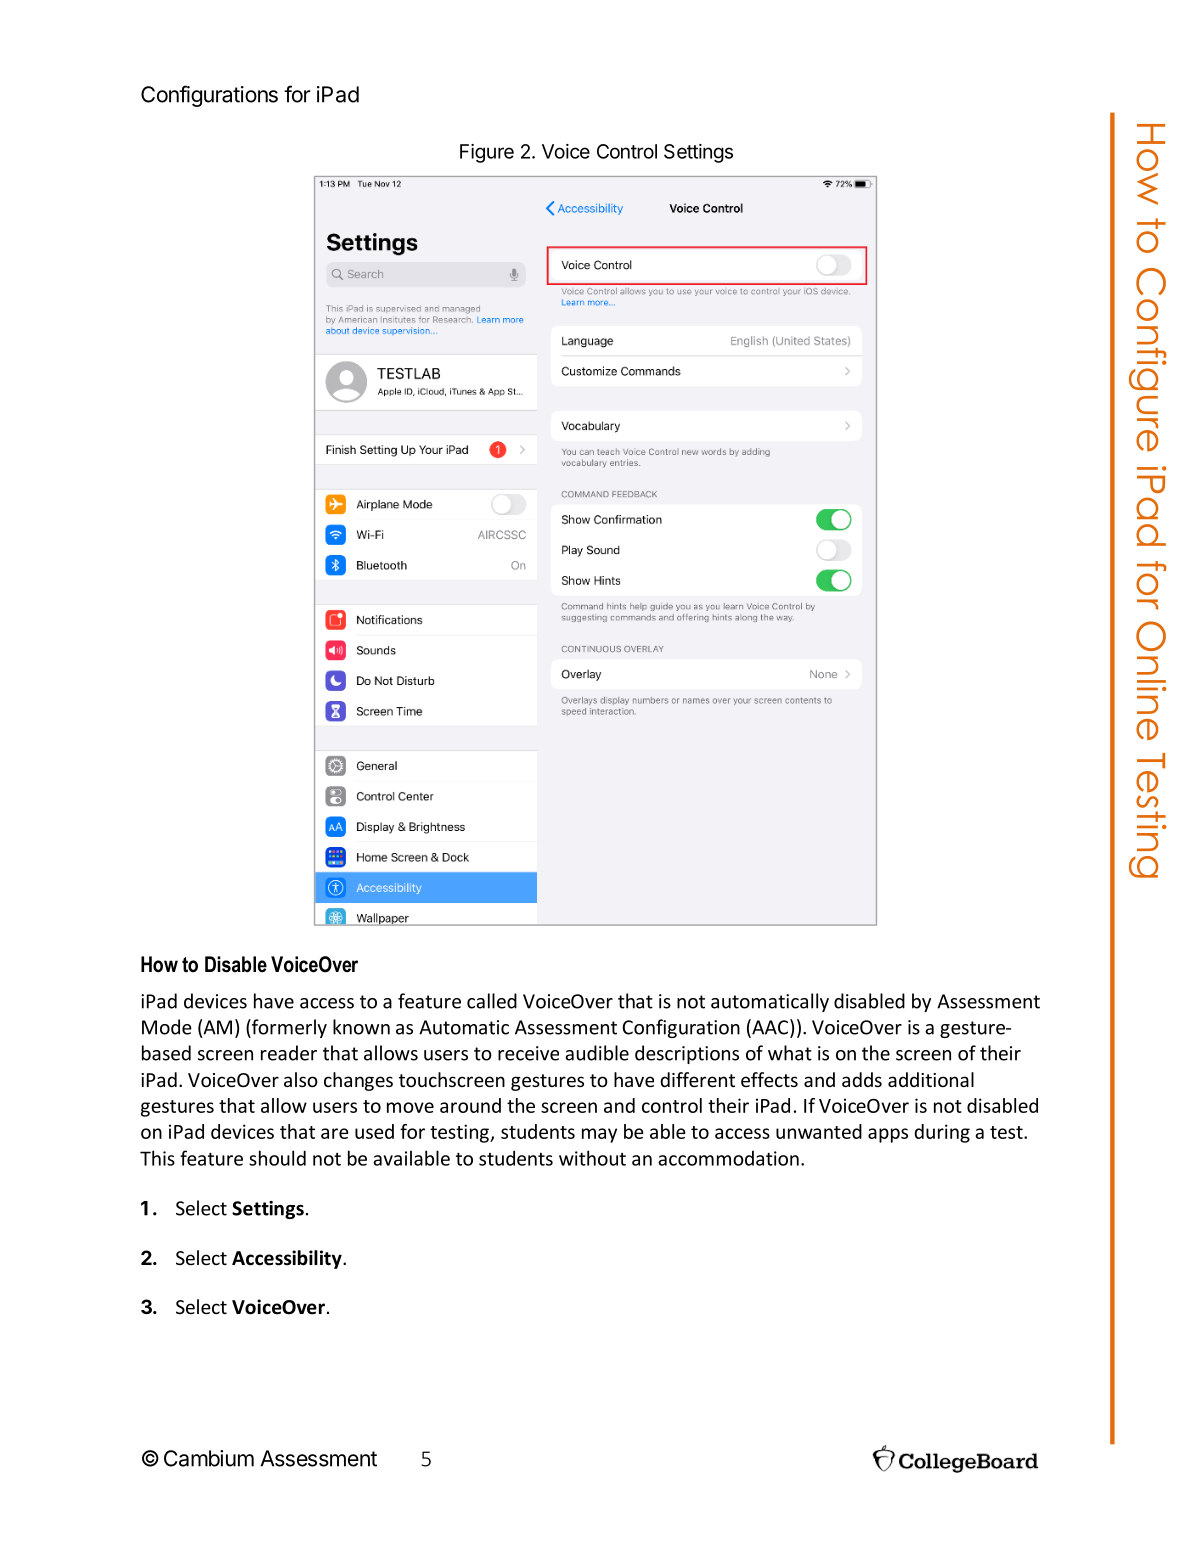  What do you see at coordinates (209, 1458) in the screenshot?
I see `Cambium` at bounding box center [209, 1458].
